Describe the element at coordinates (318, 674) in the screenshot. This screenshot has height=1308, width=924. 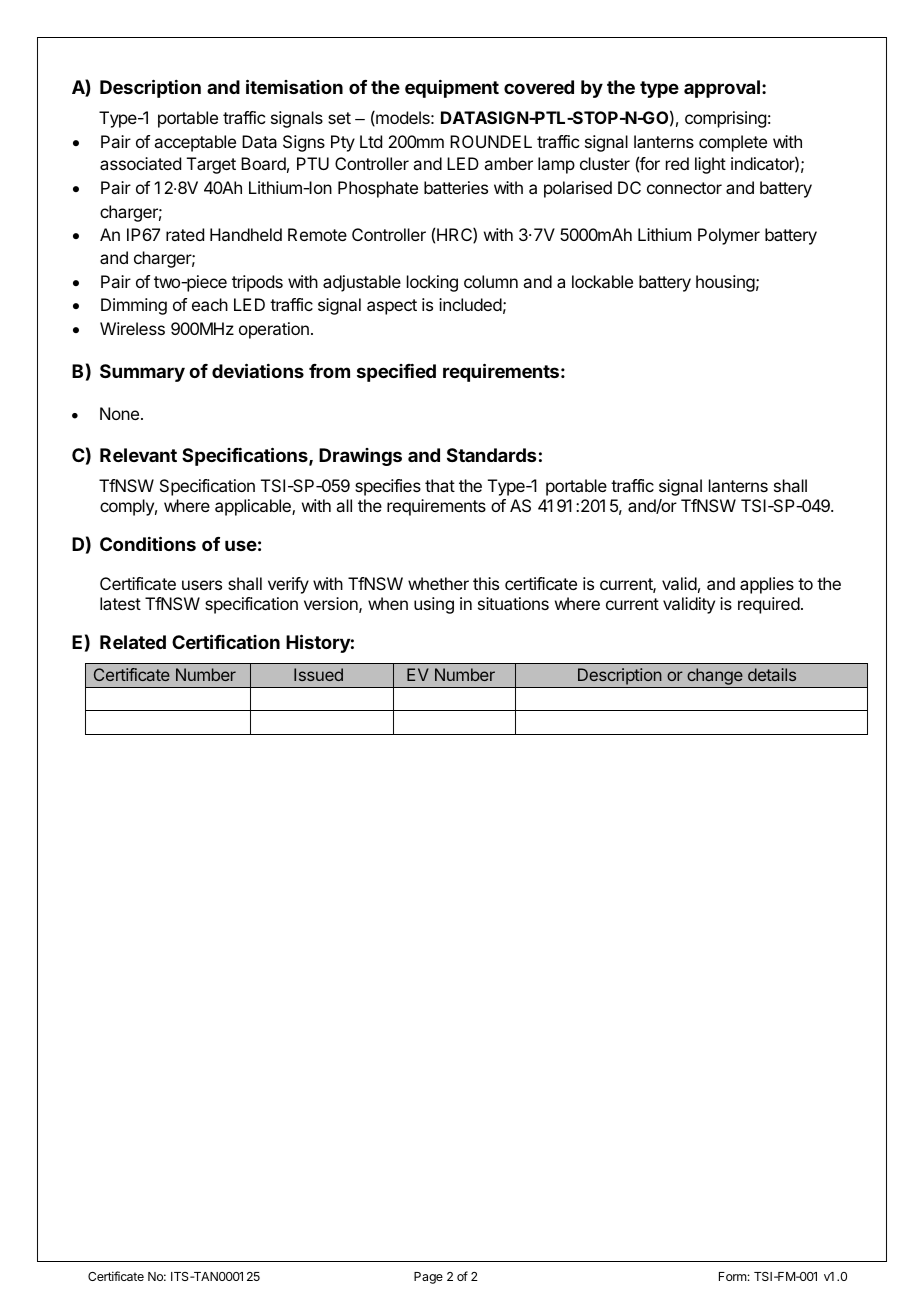
I see `Issued` at that location.
